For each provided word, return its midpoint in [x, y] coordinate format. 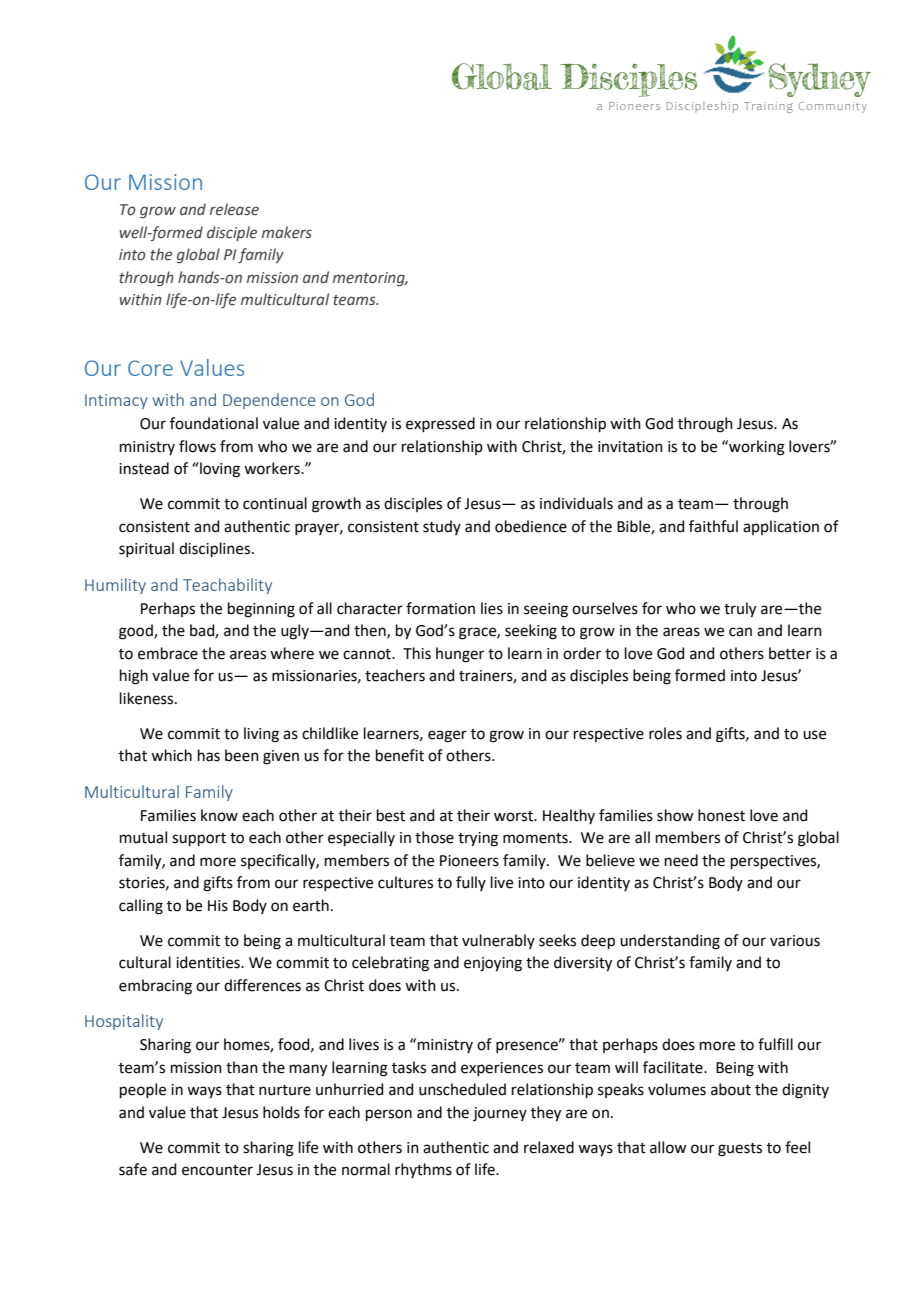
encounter [217, 1170]
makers [287, 232]
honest [721, 815]
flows [197, 446]
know [219, 815]
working [756, 448]
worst [514, 816]
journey [500, 1114]
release [234, 209]
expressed [440, 424]
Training [768, 107]
